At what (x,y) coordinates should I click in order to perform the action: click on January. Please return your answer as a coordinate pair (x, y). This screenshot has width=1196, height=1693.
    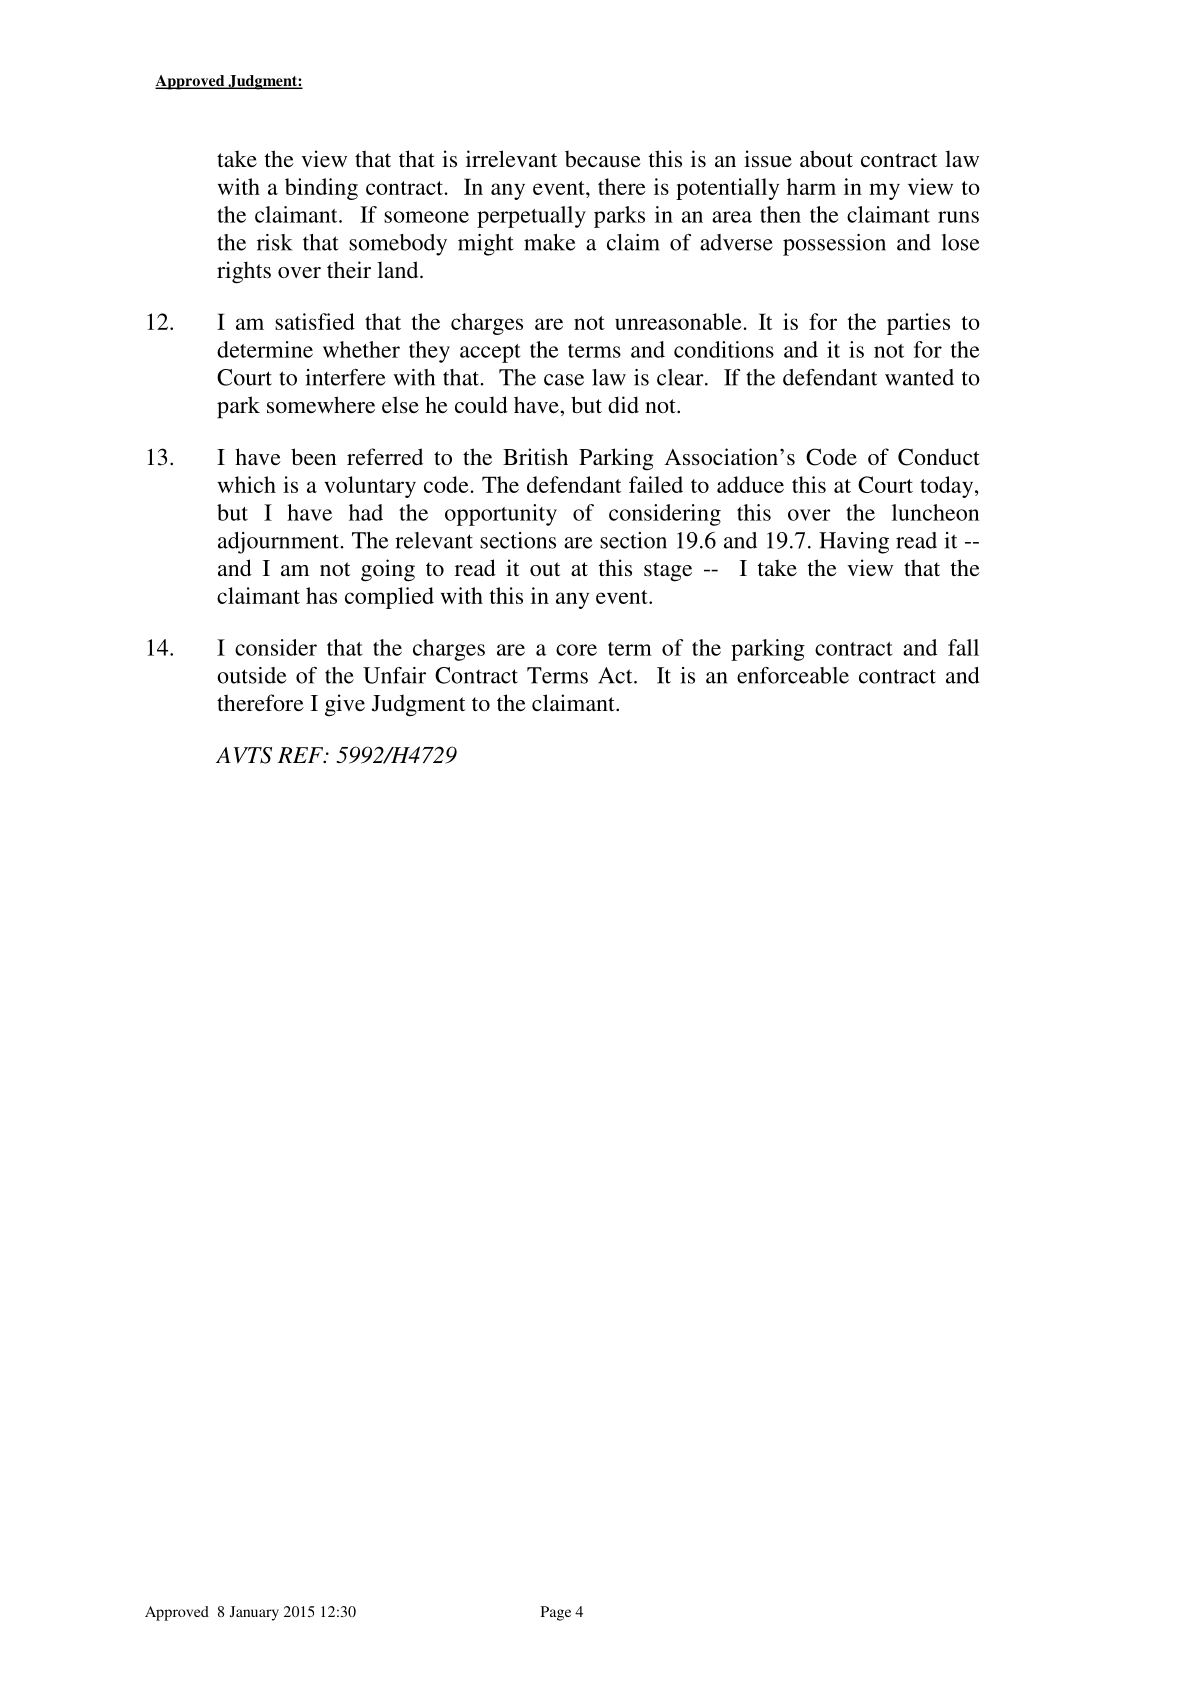
    Looking at the image, I should click on (254, 1613).
